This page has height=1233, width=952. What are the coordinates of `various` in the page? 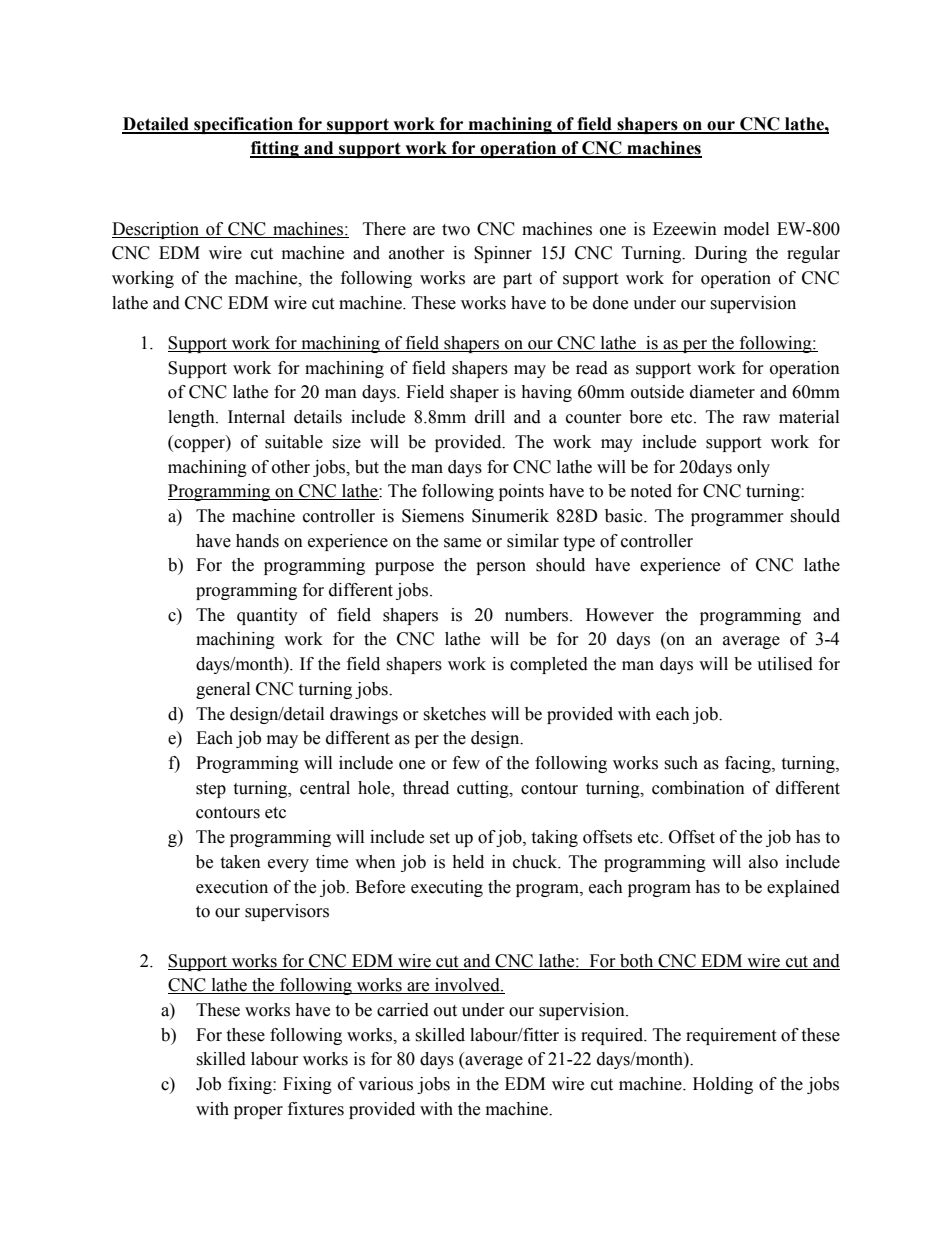 It's located at (385, 1084).
